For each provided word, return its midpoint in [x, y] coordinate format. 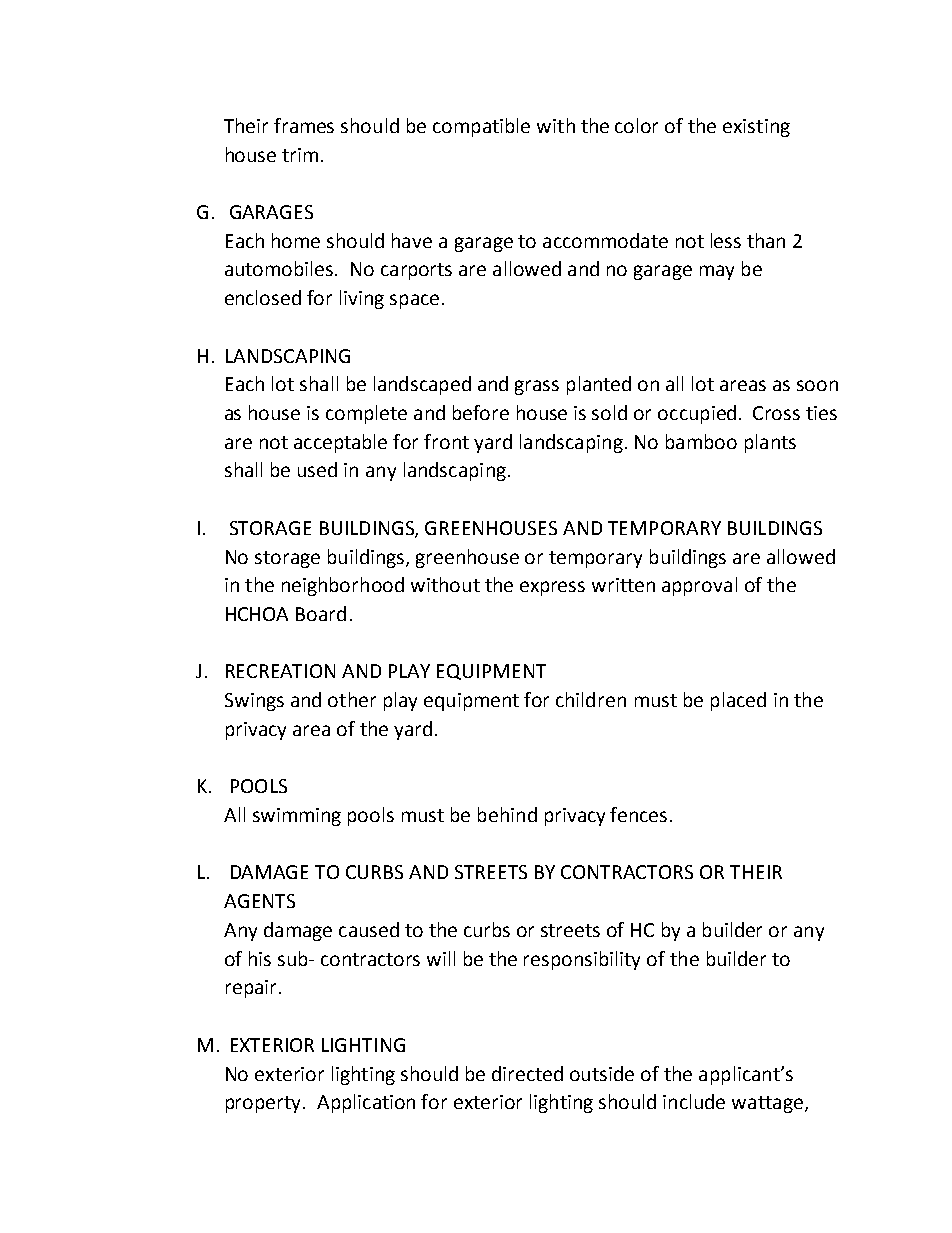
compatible [481, 127]
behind [507, 814]
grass [537, 387]
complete [366, 414]
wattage [767, 1104]
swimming [297, 817]
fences [638, 814]
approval [699, 586]
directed [527, 1073]
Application [366, 1103]
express [552, 588]
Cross [776, 413]
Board [321, 613]
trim [300, 155]
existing [756, 128]
